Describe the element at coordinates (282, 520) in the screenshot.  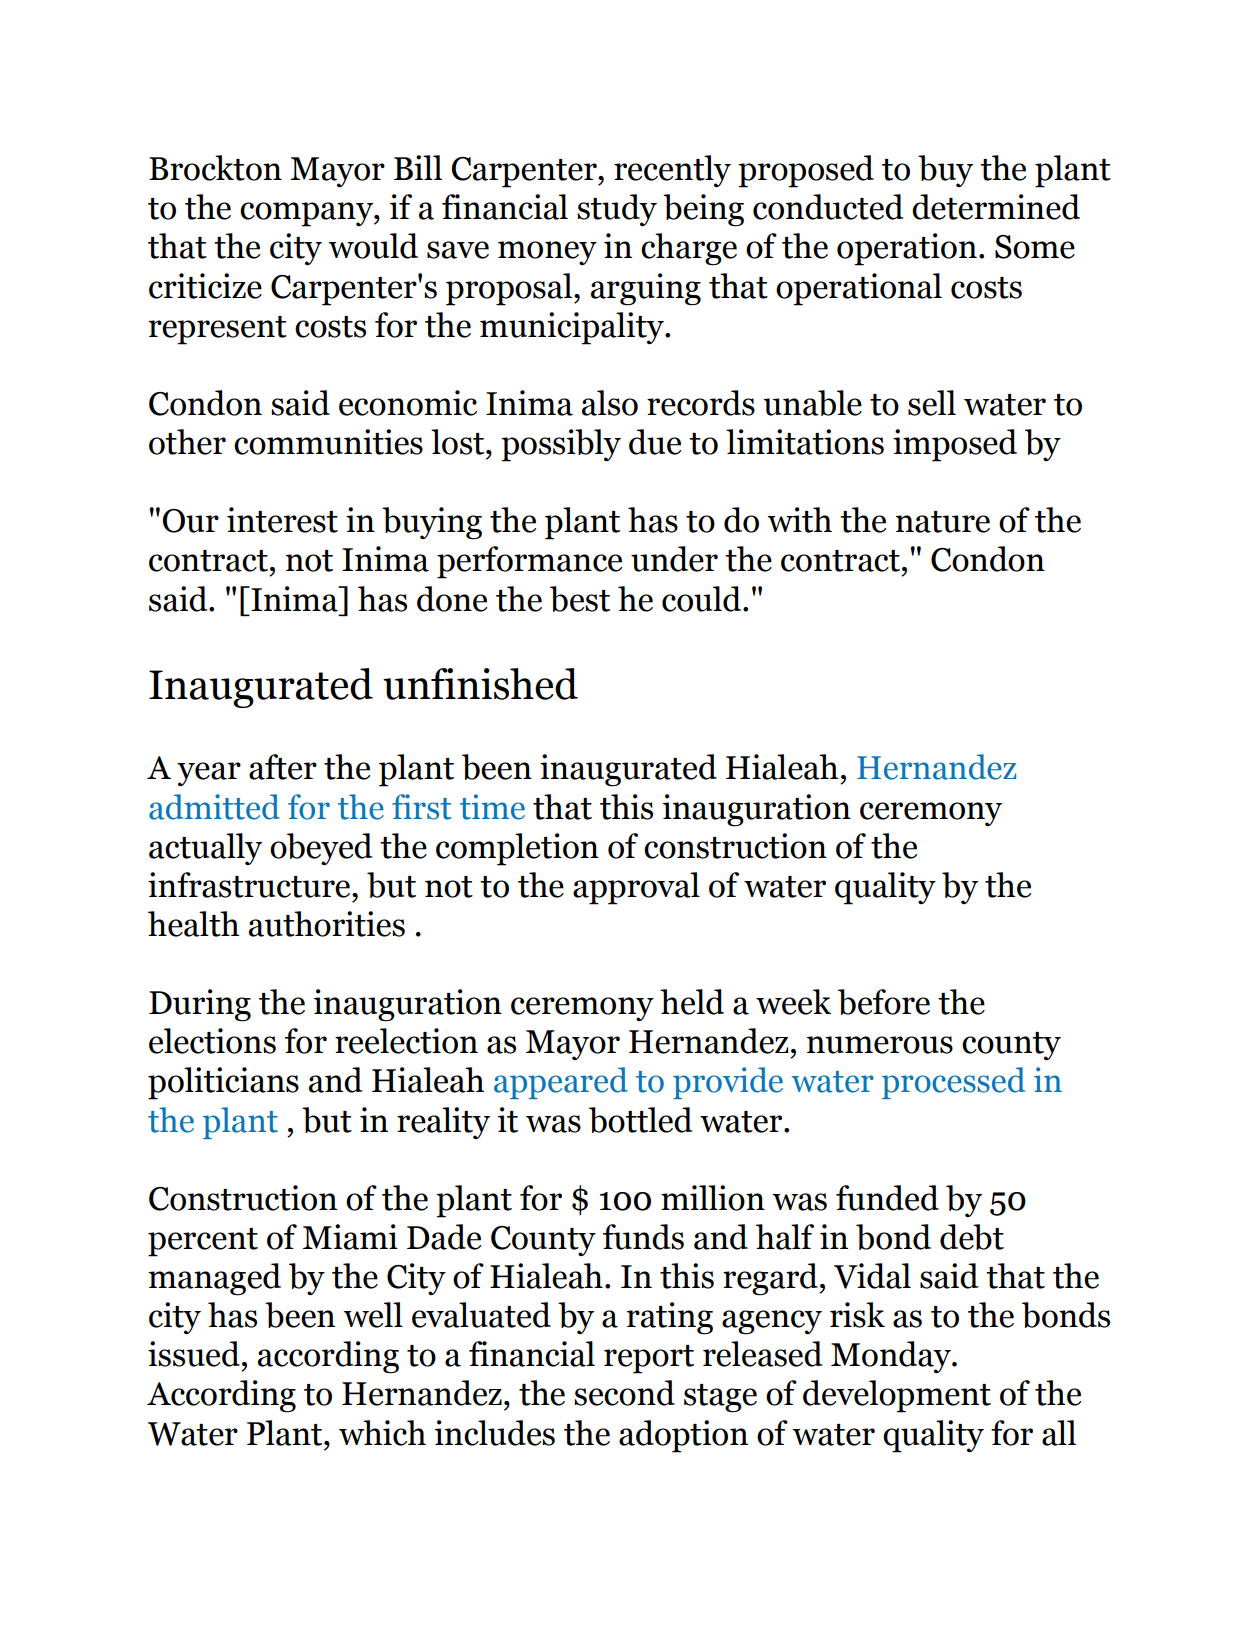
I see `interest` at that location.
